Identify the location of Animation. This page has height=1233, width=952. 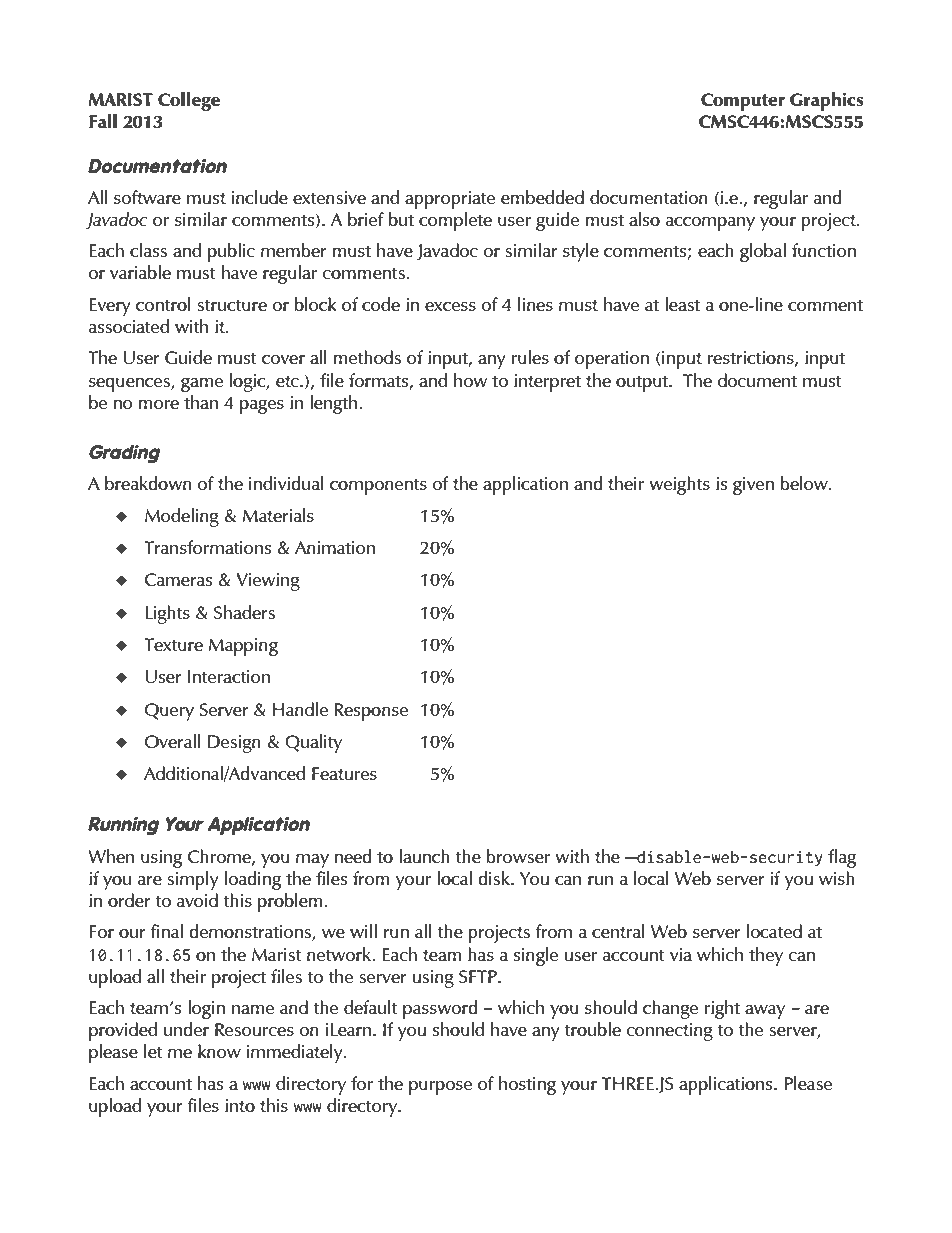
(335, 547).
